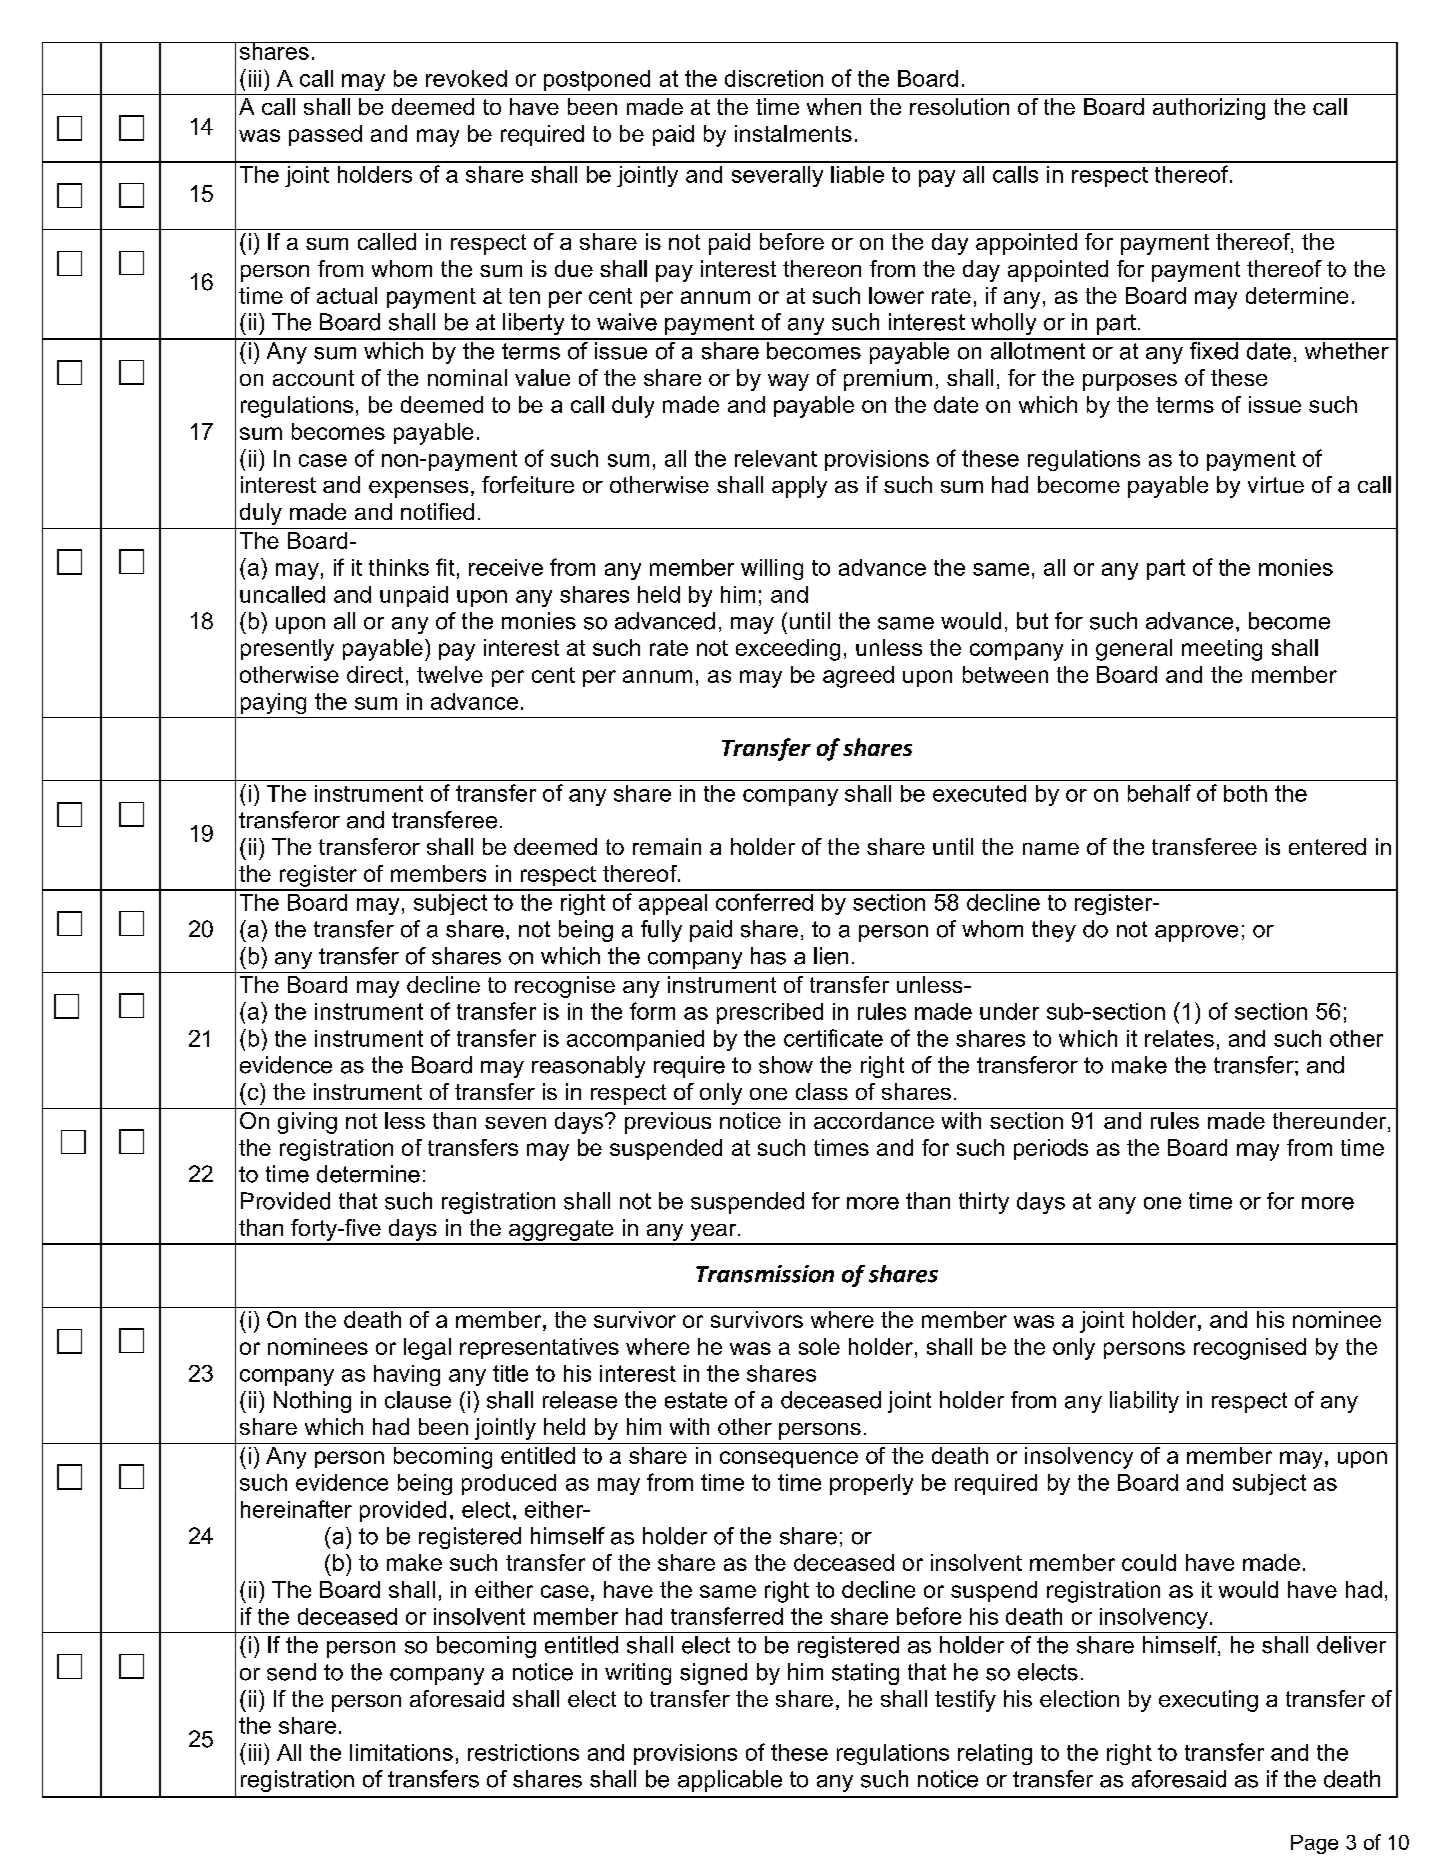 The width and height of the screenshot is (1441, 1865). I want to click on instalments, so click(793, 133).
